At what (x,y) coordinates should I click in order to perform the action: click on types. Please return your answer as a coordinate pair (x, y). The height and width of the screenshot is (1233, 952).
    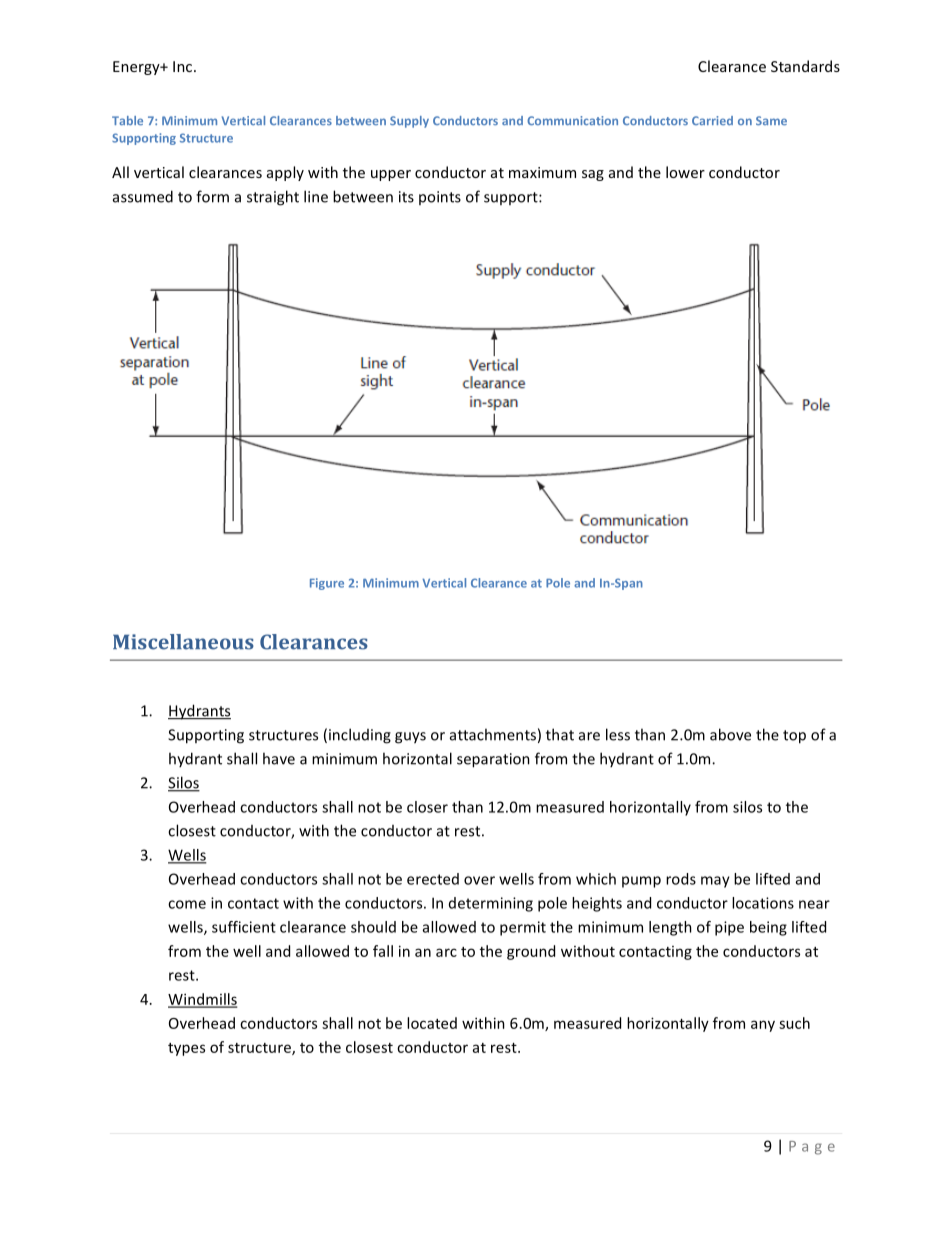
    Looking at the image, I should click on (186, 1049).
